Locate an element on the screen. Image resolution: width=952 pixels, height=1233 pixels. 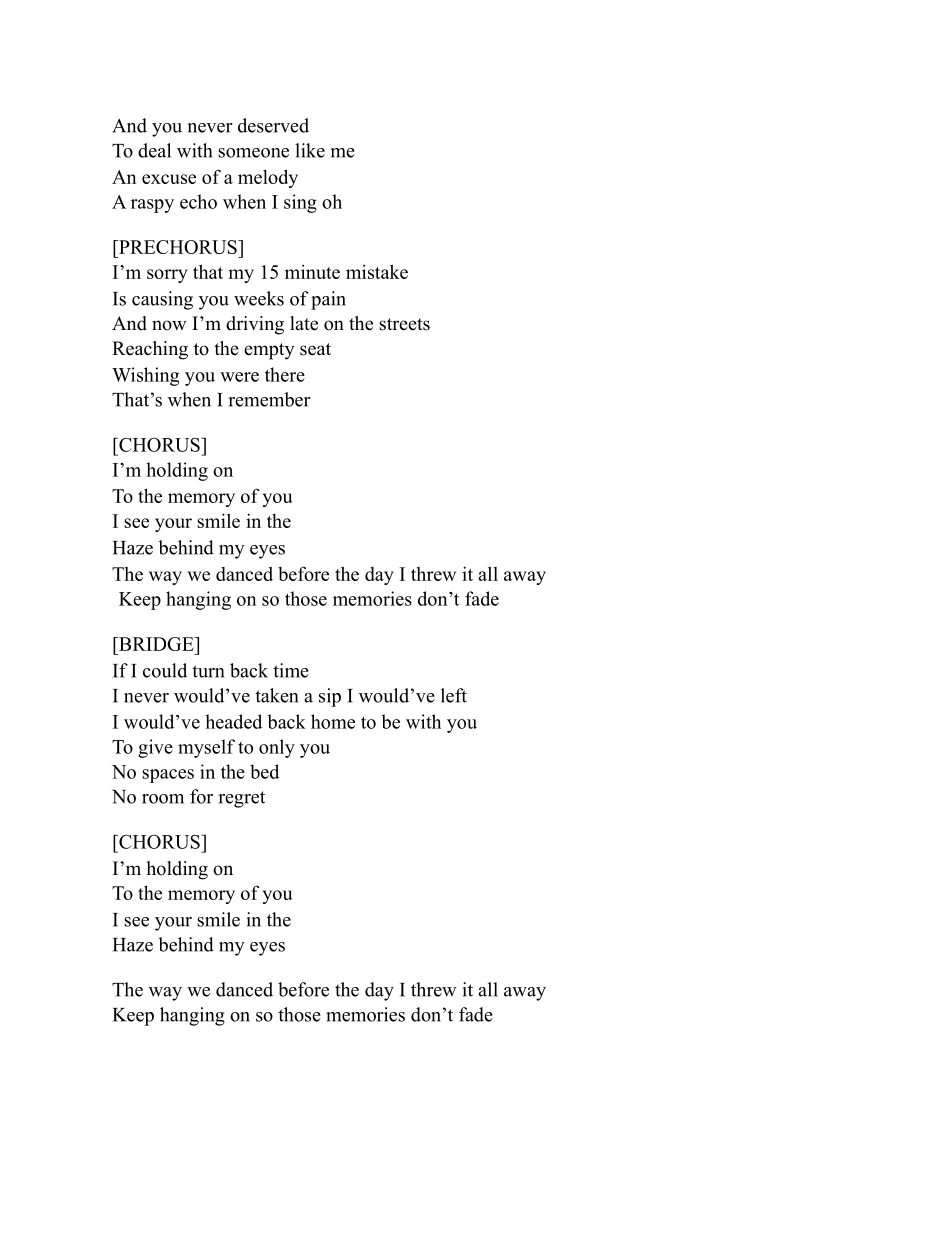
left is located at coordinates (454, 695).
